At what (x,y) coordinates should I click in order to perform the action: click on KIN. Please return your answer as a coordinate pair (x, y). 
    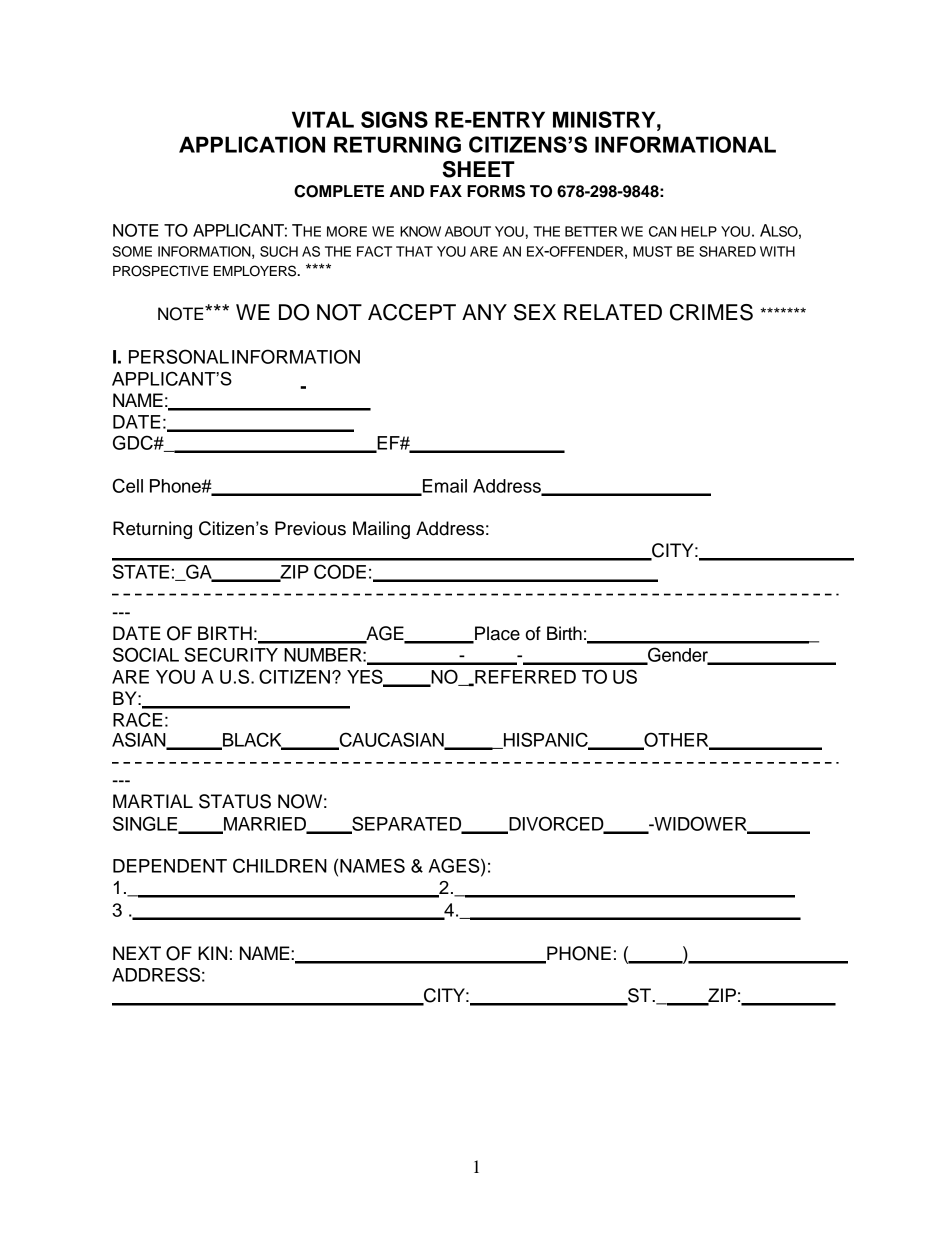
    Looking at the image, I should click on (212, 953).
